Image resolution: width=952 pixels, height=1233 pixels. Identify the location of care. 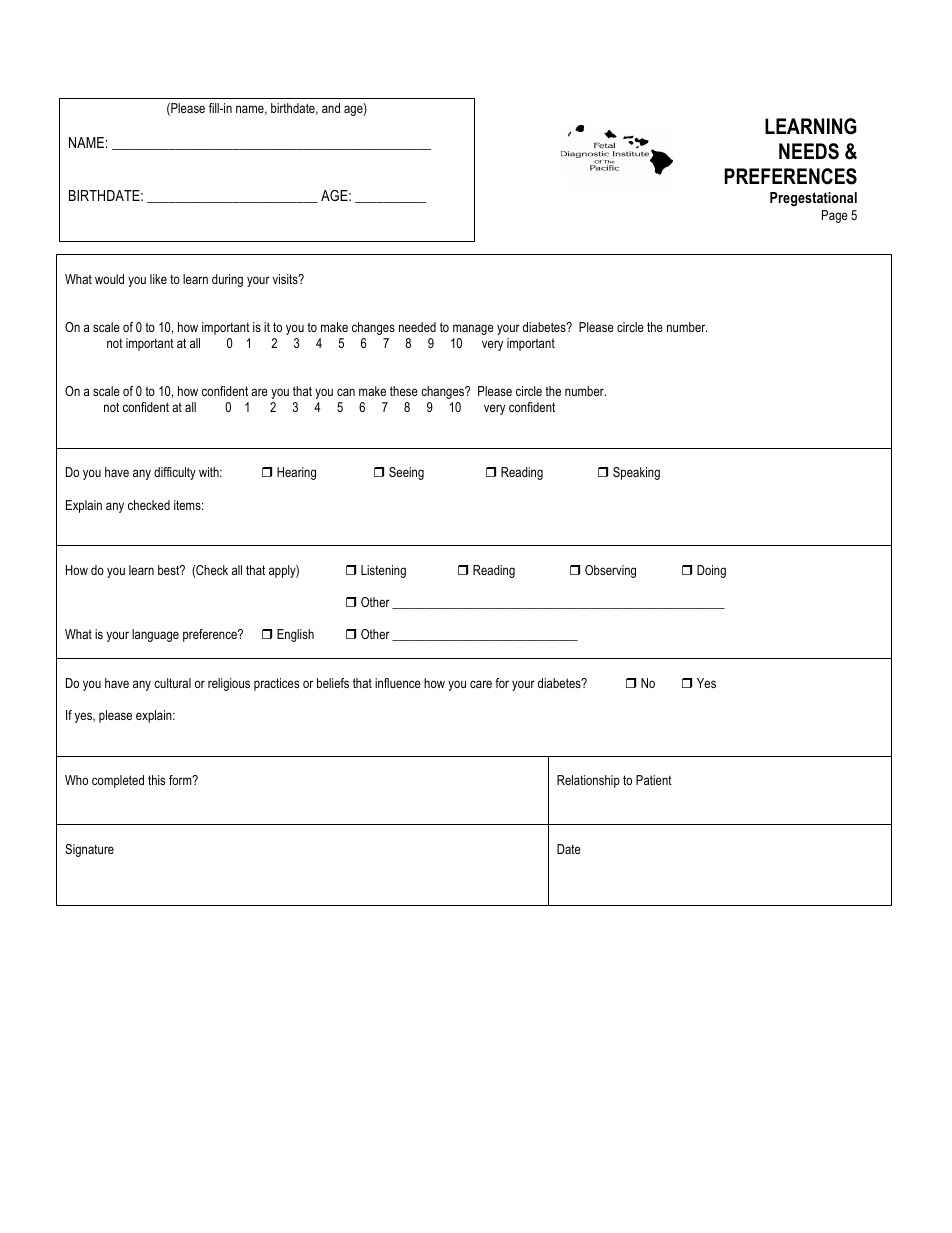
(481, 684).
